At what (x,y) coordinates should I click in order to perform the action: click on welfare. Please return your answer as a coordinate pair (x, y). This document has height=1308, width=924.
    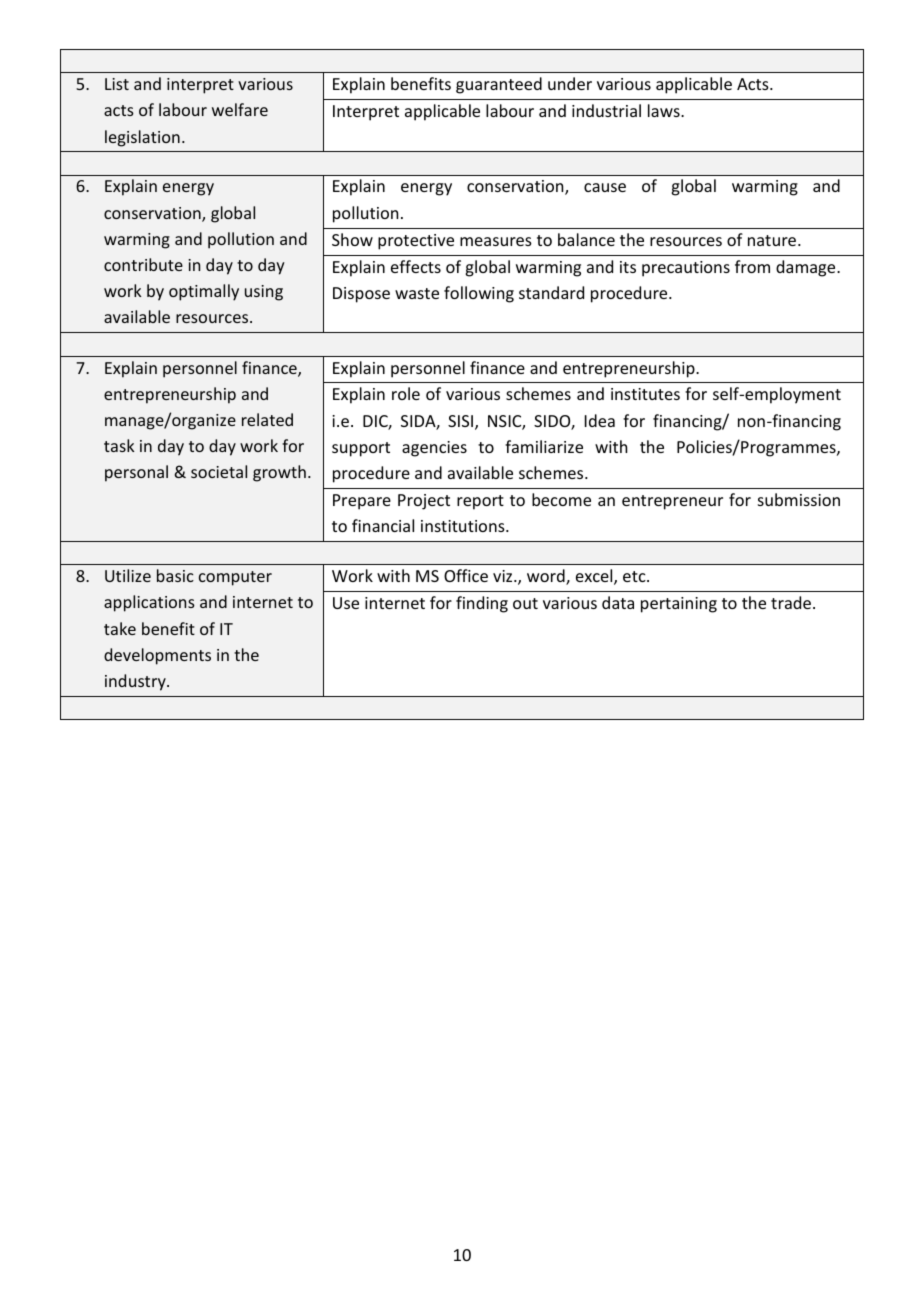
    Looking at the image, I should click on (240, 109).
